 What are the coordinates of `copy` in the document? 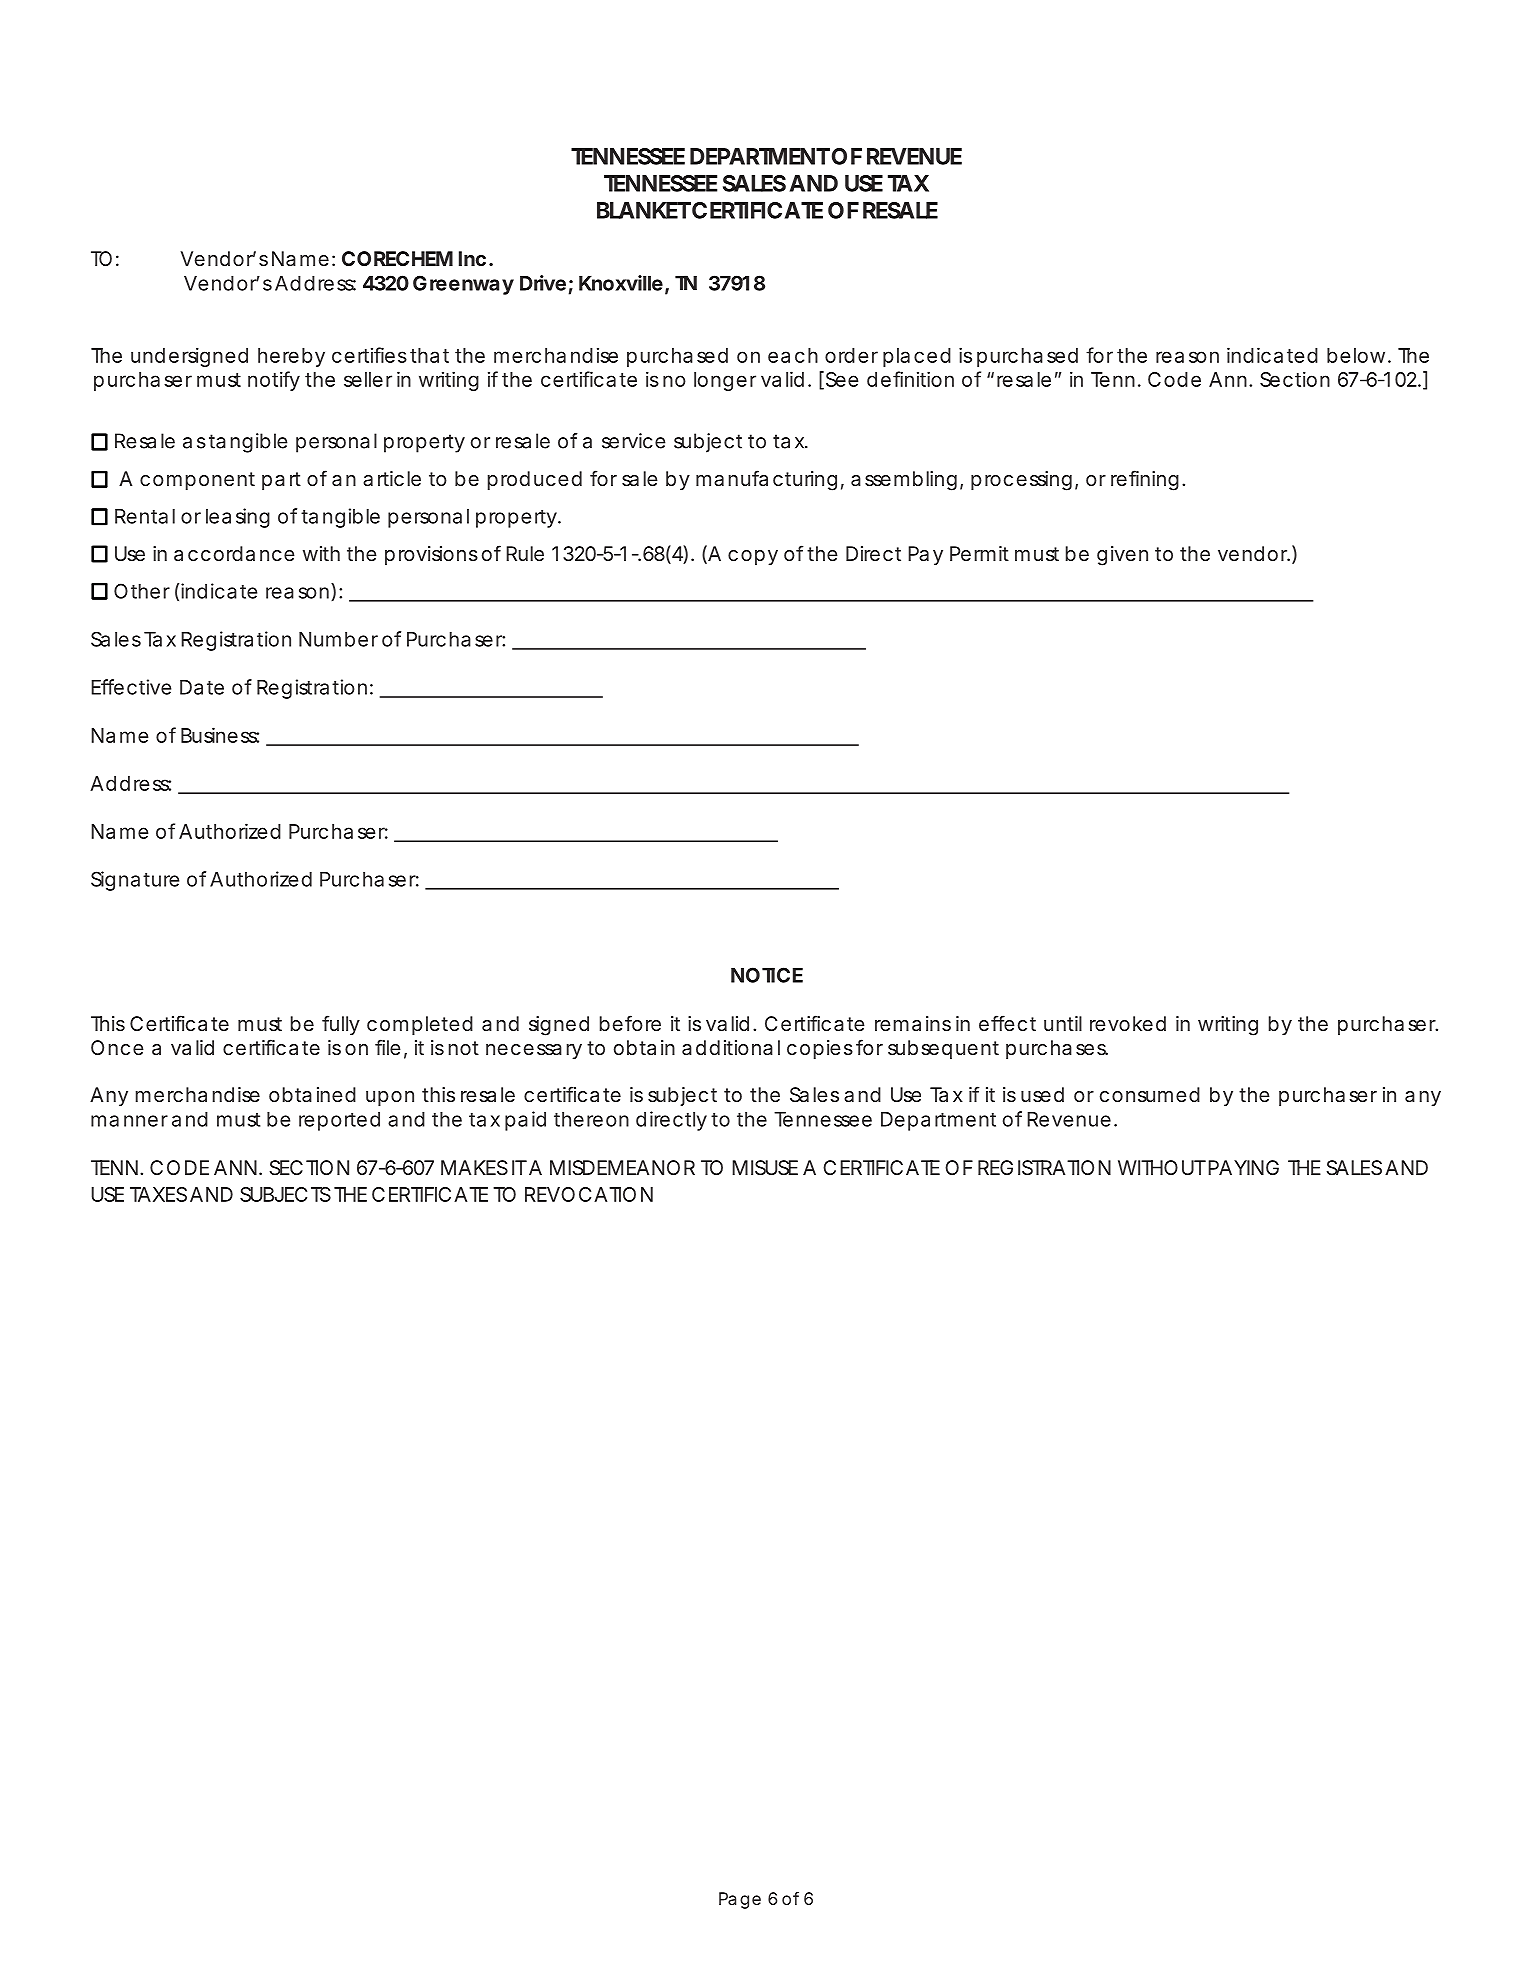 It's located at (753, 557).
